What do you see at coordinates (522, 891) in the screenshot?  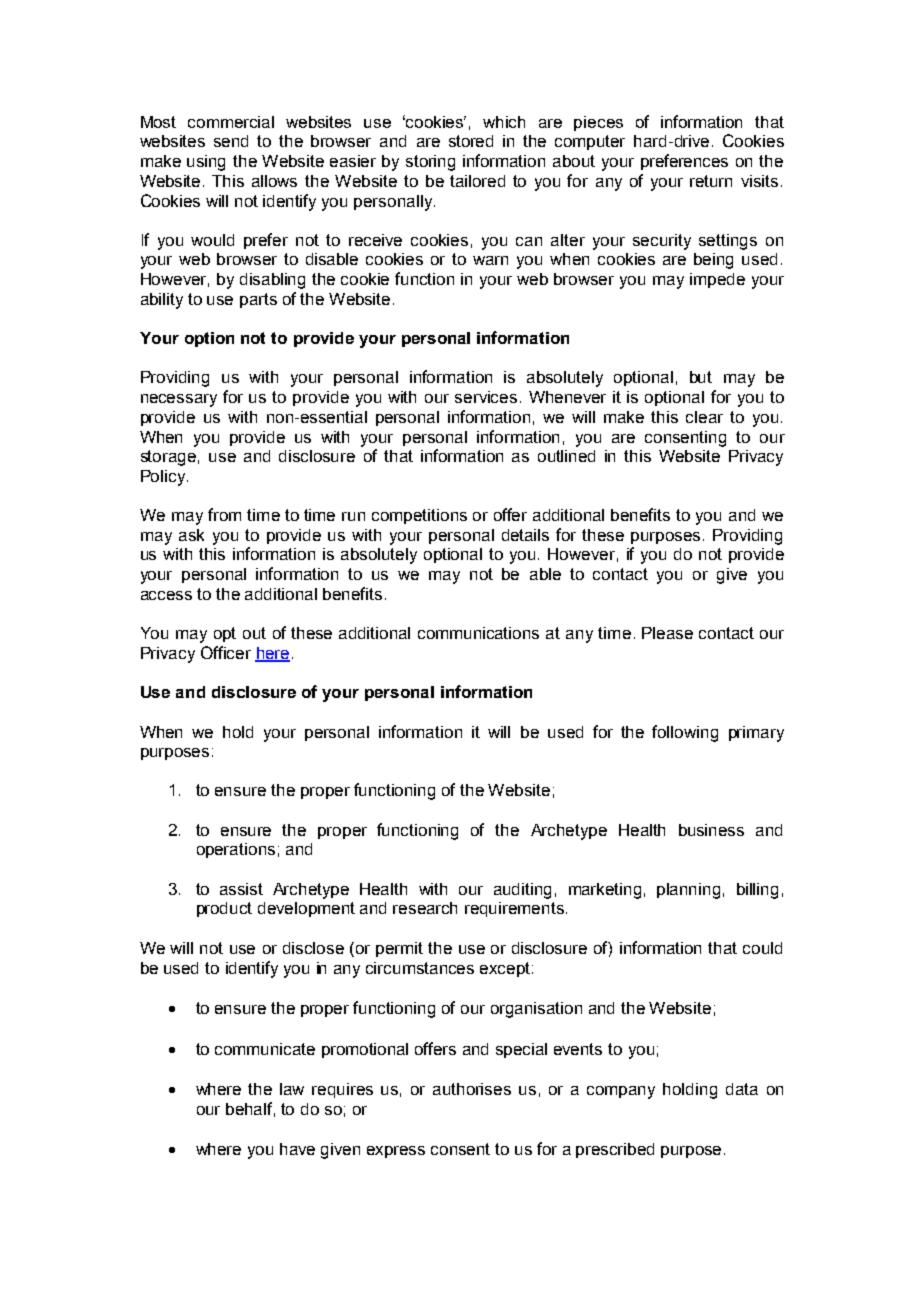 I see `auditing` at bounding box center [522, 891].
